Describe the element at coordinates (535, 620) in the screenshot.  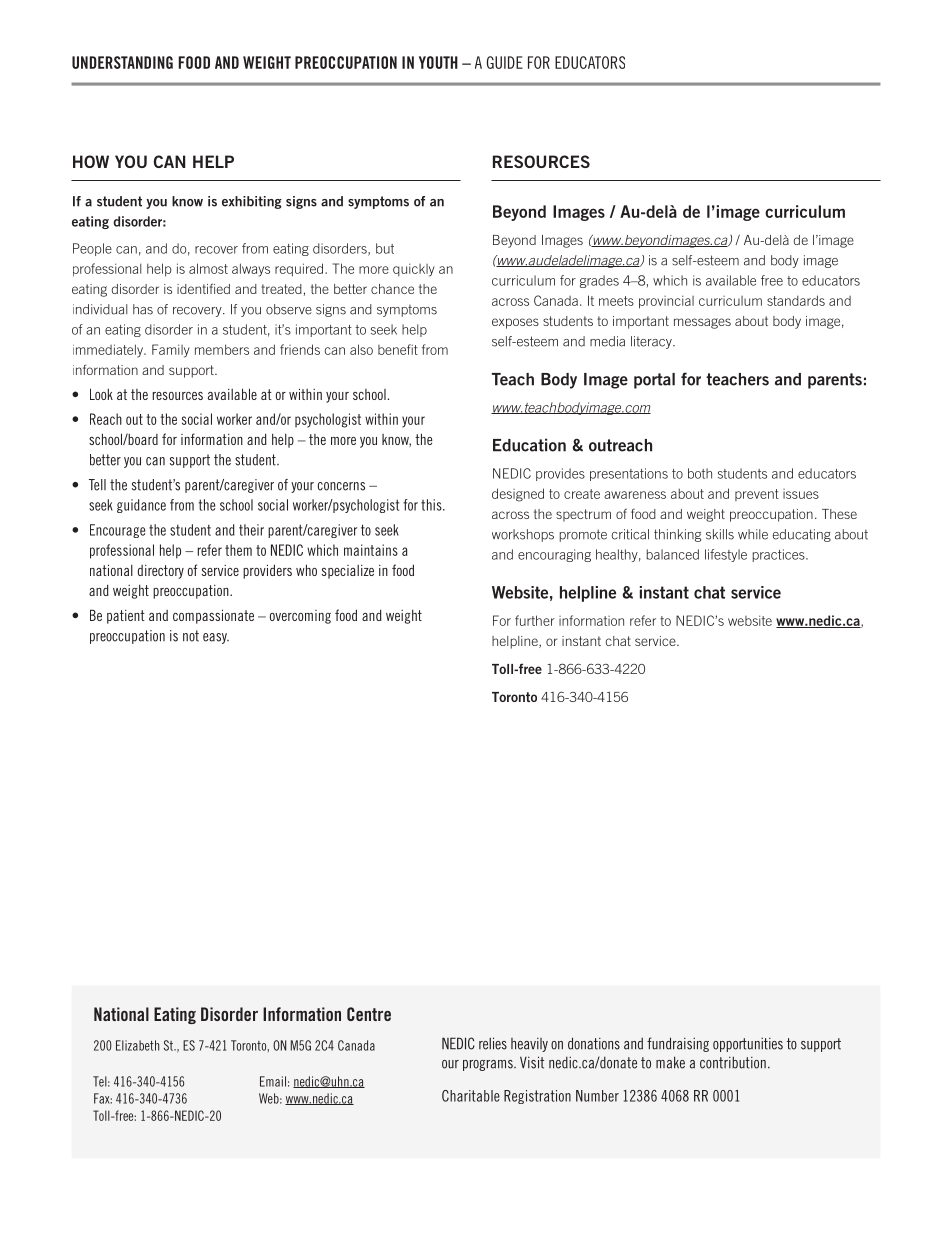
I see `further` at that location.
